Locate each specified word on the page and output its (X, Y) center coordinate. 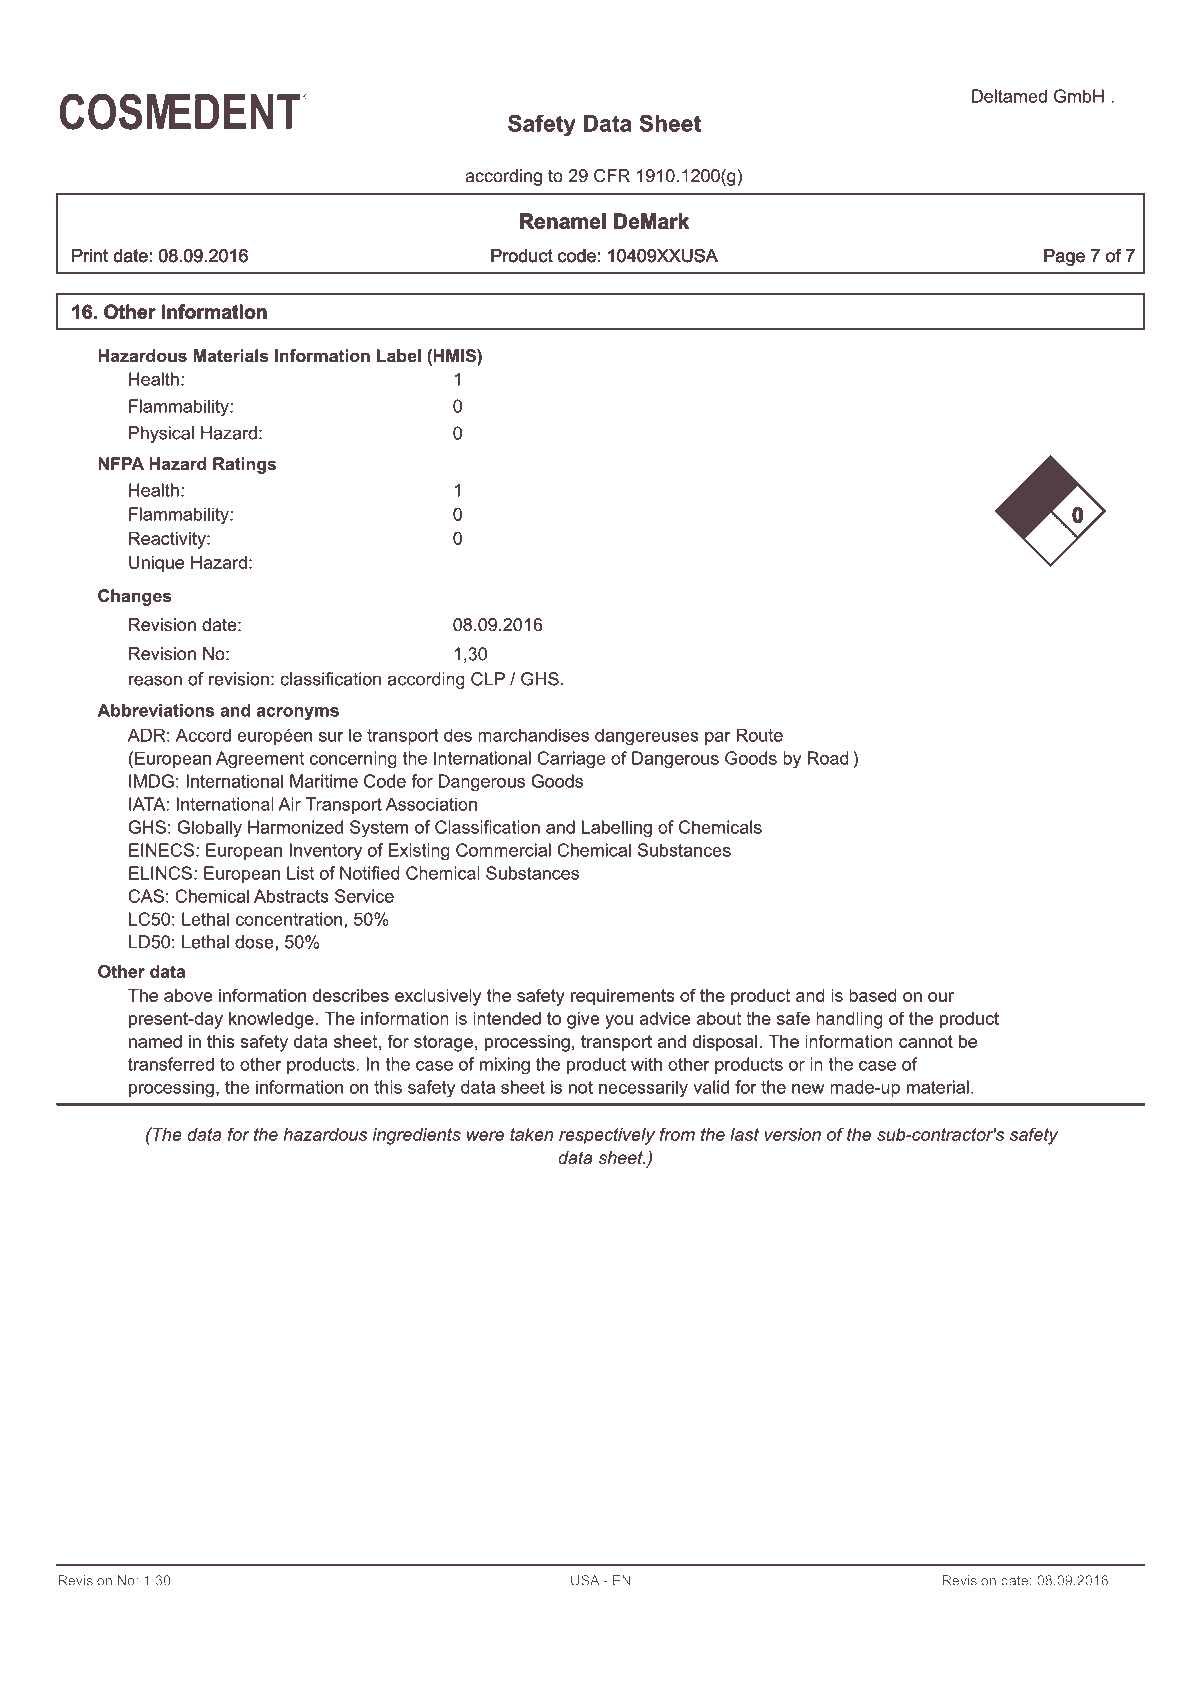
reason (155, 680)
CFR (612, 176)
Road (828, 758)
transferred (171, 1064)
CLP (488, 679)
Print (90, 255)
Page (1064, 257)
